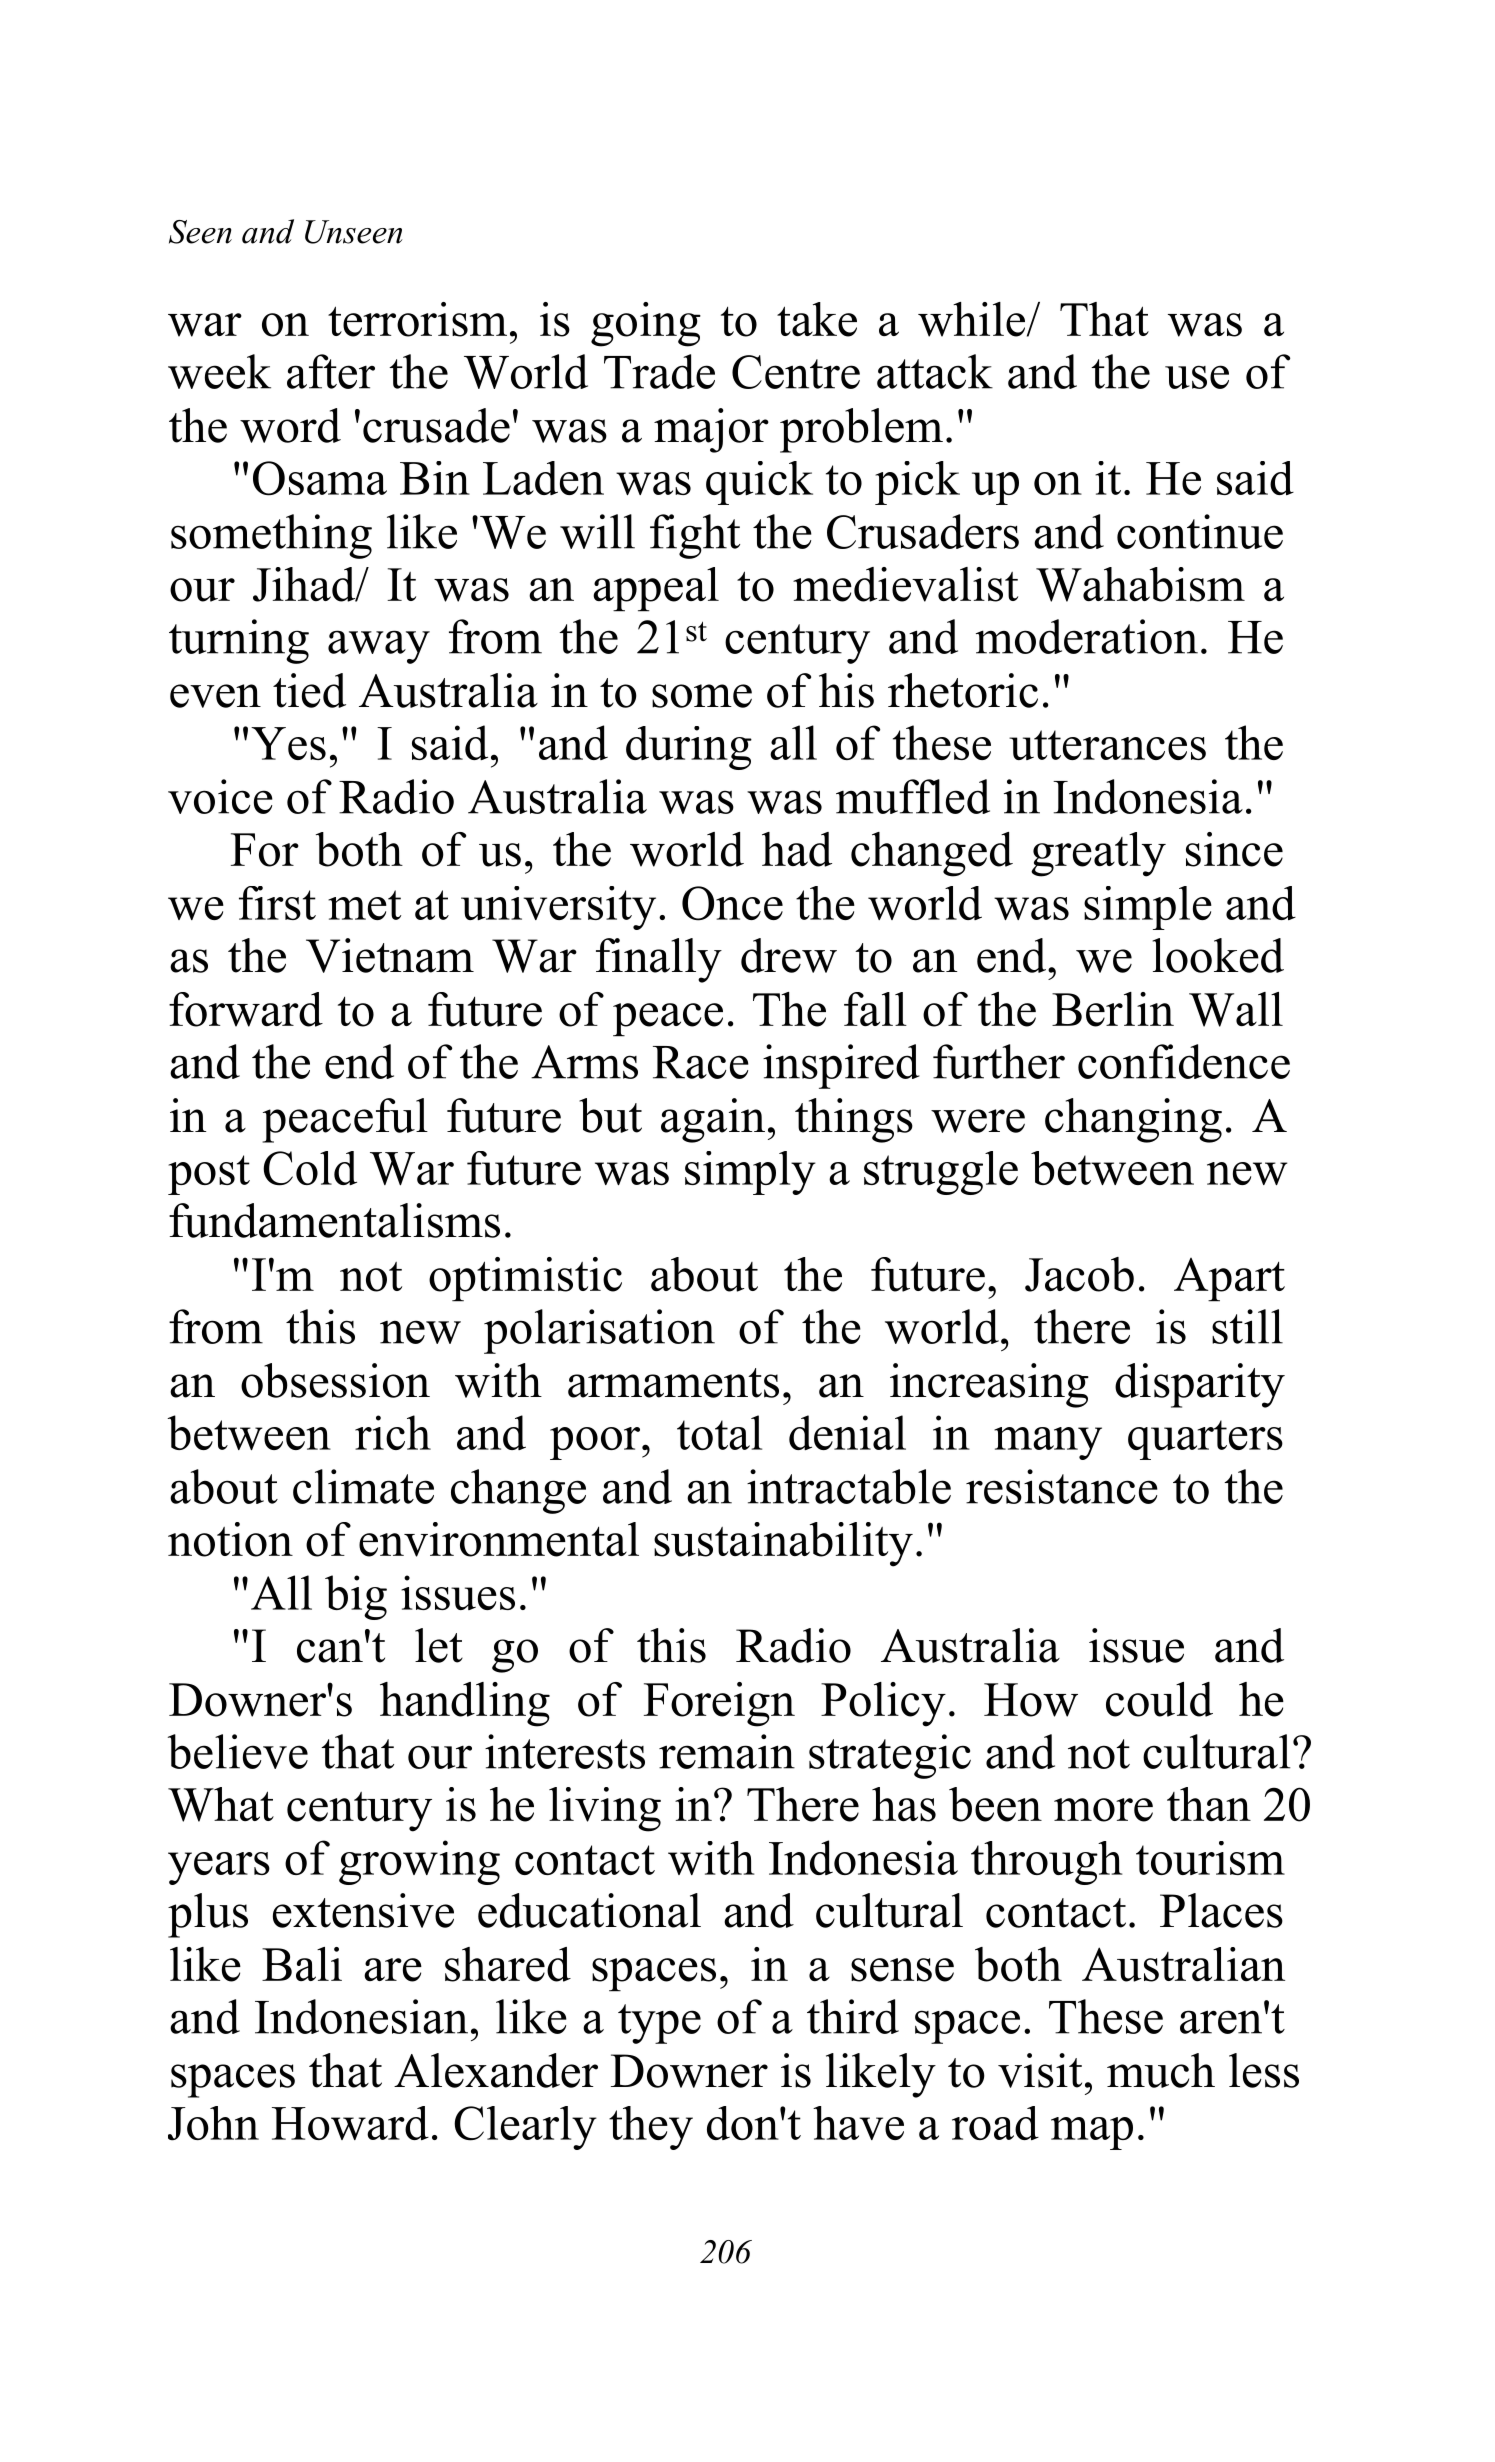 The width and height of the screenshot is (1495, 2462). What do you see at coordinates (796, 372) in the screenshot?
I see `Centre` at bounding box center [796, 372].
